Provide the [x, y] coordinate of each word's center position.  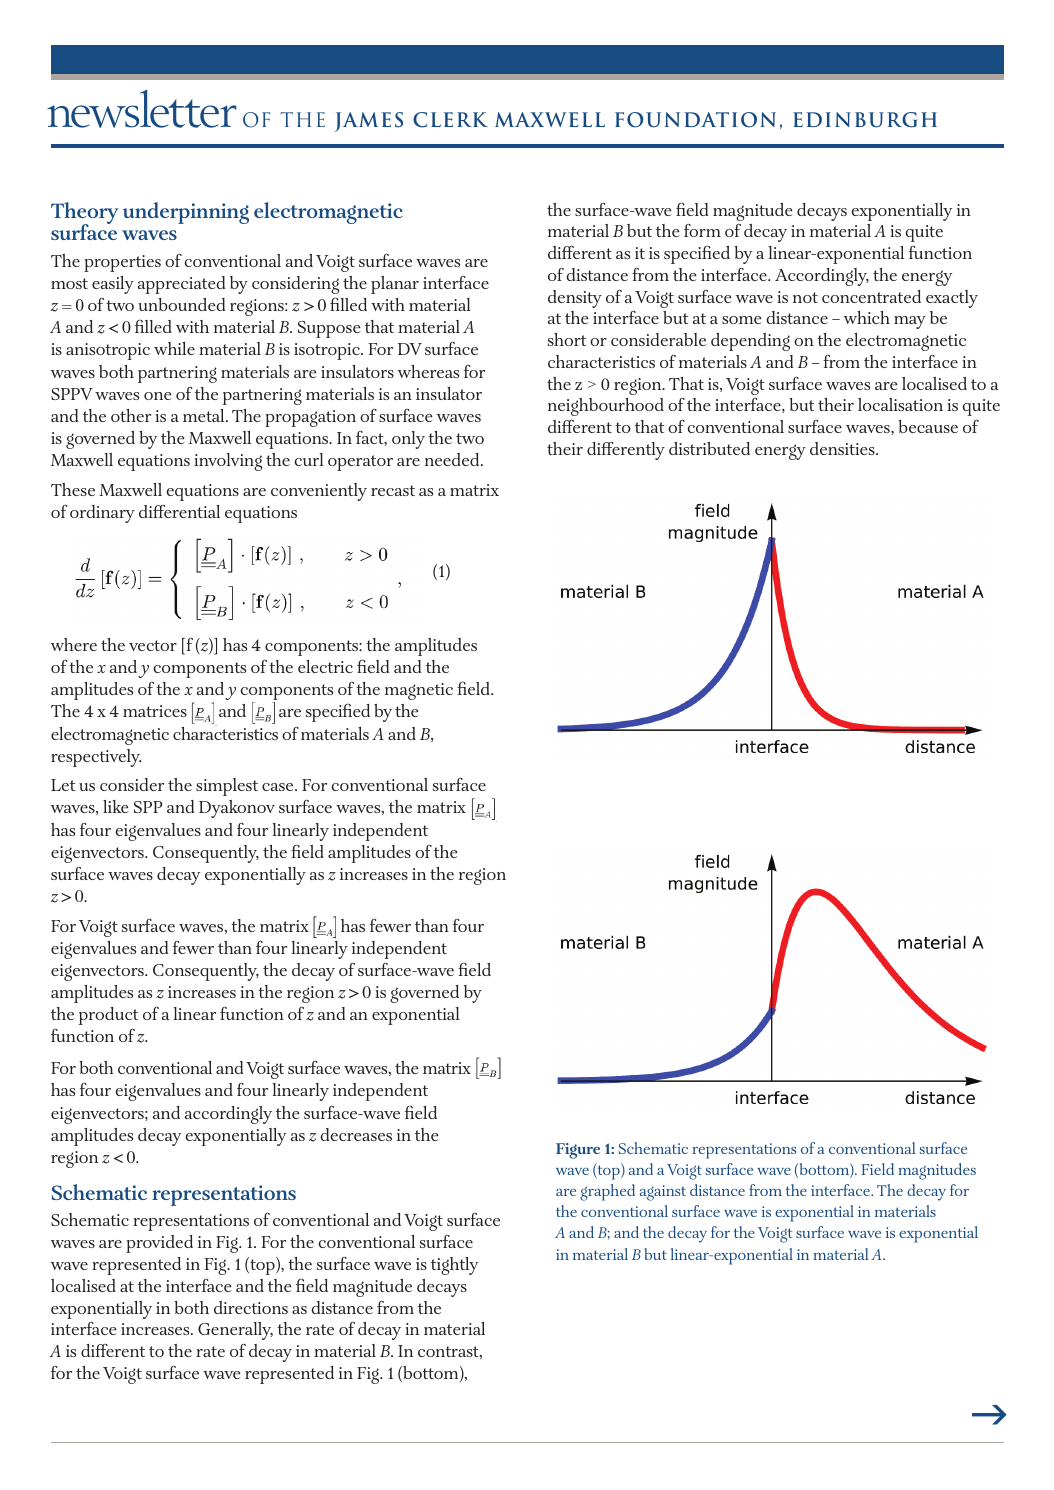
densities [843, 448]
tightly [454, 1266]
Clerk [450, 120]
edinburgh [865, 120]
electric [325, 666]
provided [159, 1244]
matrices [155, 711]
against [663, 1193]
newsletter [142, 109]
